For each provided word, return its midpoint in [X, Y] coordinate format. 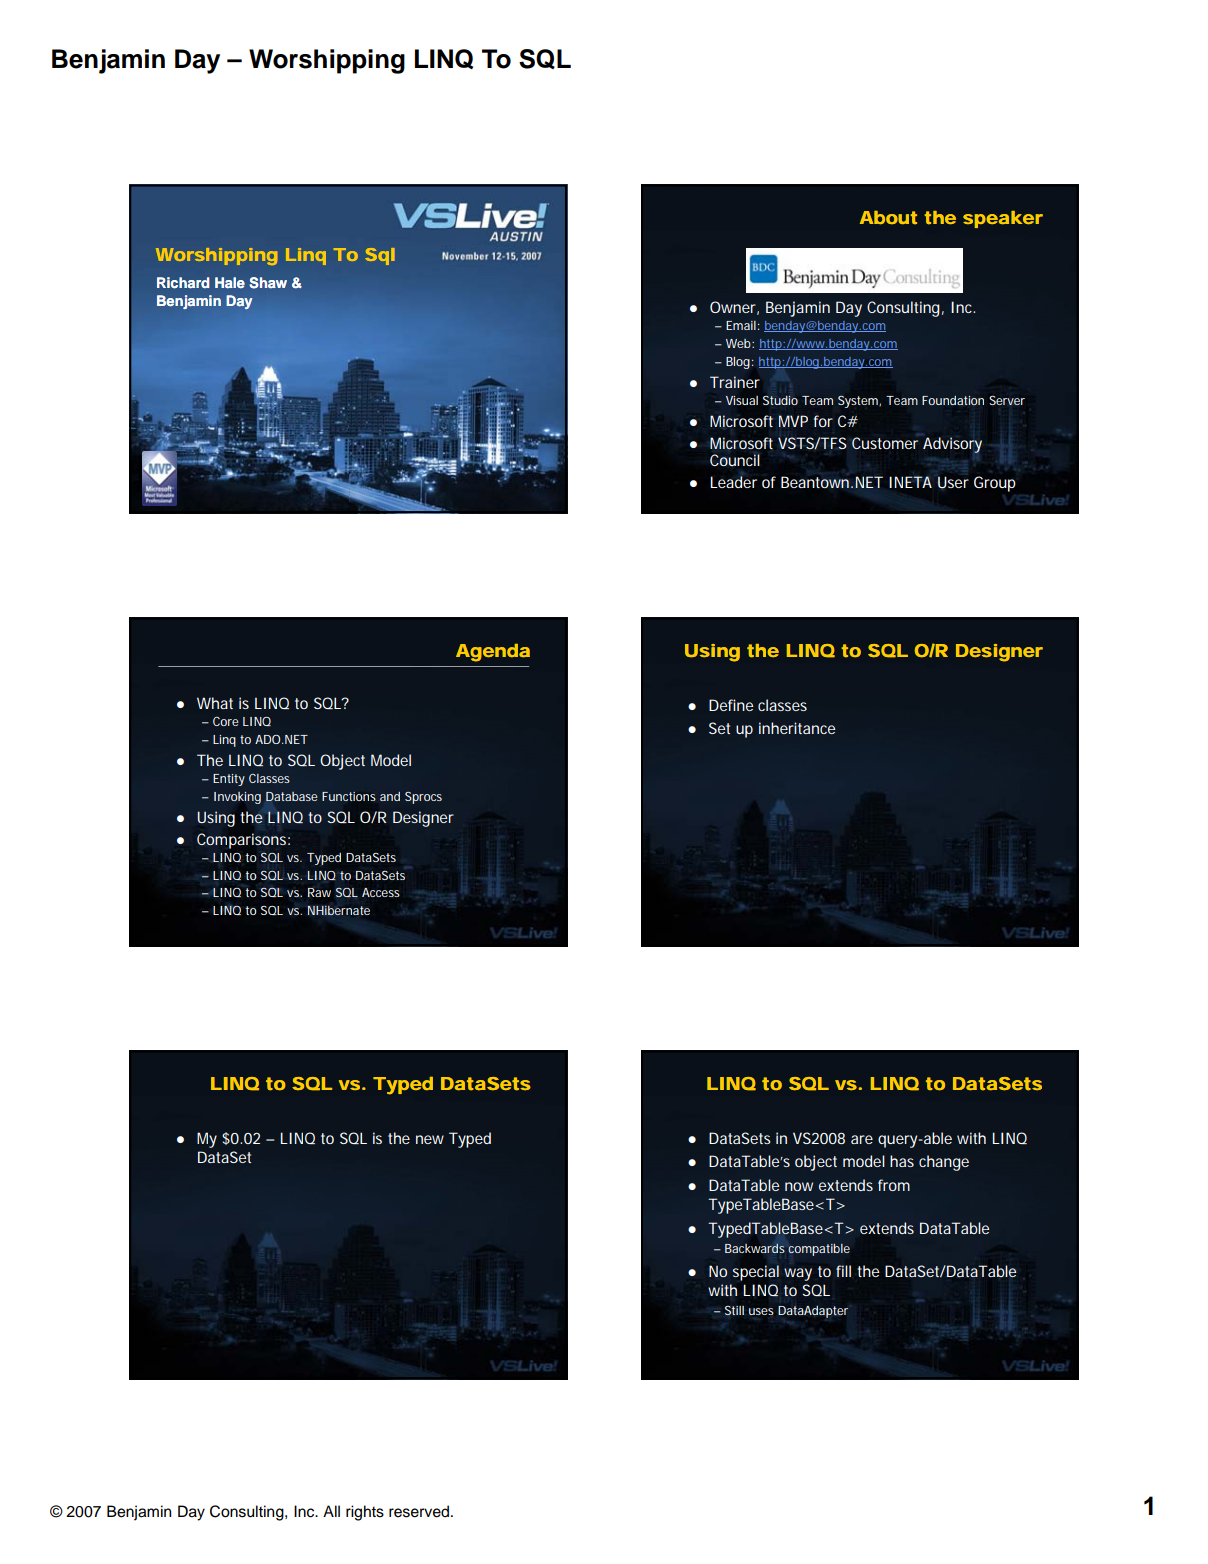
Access [381, 892]
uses [761, 1311]
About [888, 218]
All [331, 1511]
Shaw [268, 283]
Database [292, 796]
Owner [734, 308]
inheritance [797, 728]
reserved [420, 1511]
